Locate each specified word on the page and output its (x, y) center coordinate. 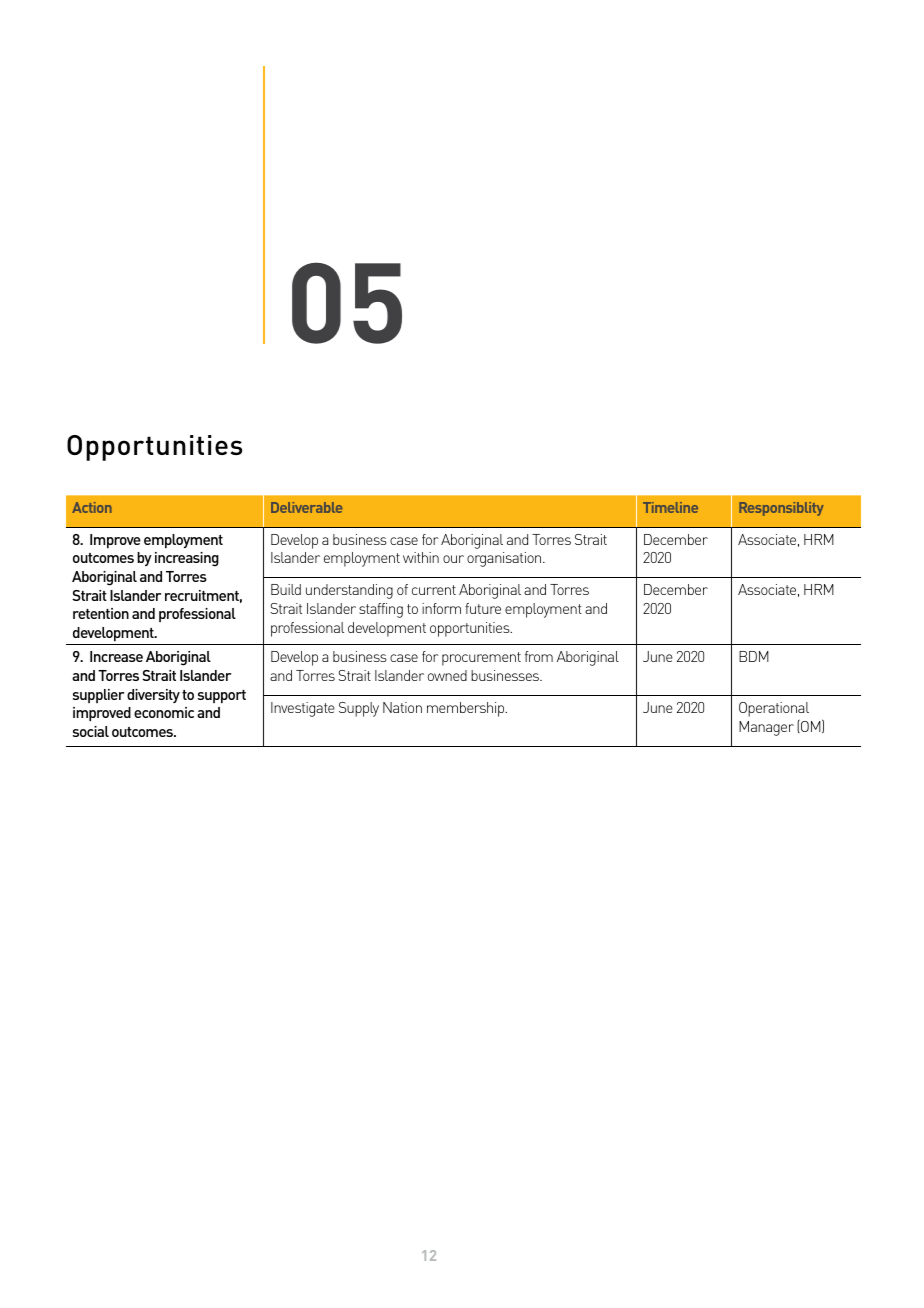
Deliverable (306, 507)
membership (467, 709)
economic (164, 712)
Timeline (670, 507)
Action (92, 507)
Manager (766, 728)
